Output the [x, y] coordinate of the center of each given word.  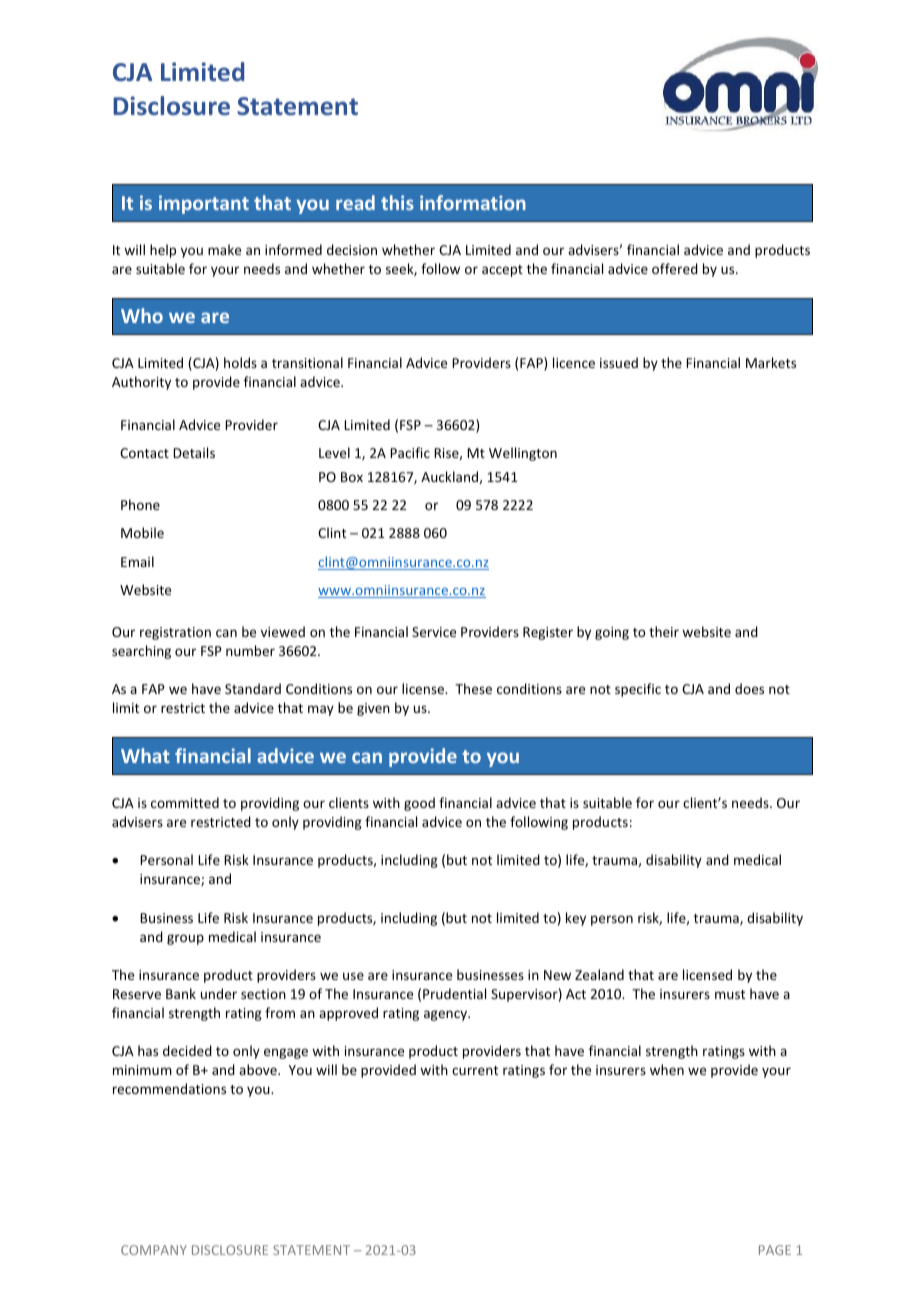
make [224, 249]
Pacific [410, 452]
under [219, 993]
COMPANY [154, 1250]
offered [675, 268]
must [730, 994]
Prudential [454, 993]
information [473, 202]
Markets [771, 362]
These [473, 688]
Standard [253, 688]
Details [194, 452]
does [749, 688]
